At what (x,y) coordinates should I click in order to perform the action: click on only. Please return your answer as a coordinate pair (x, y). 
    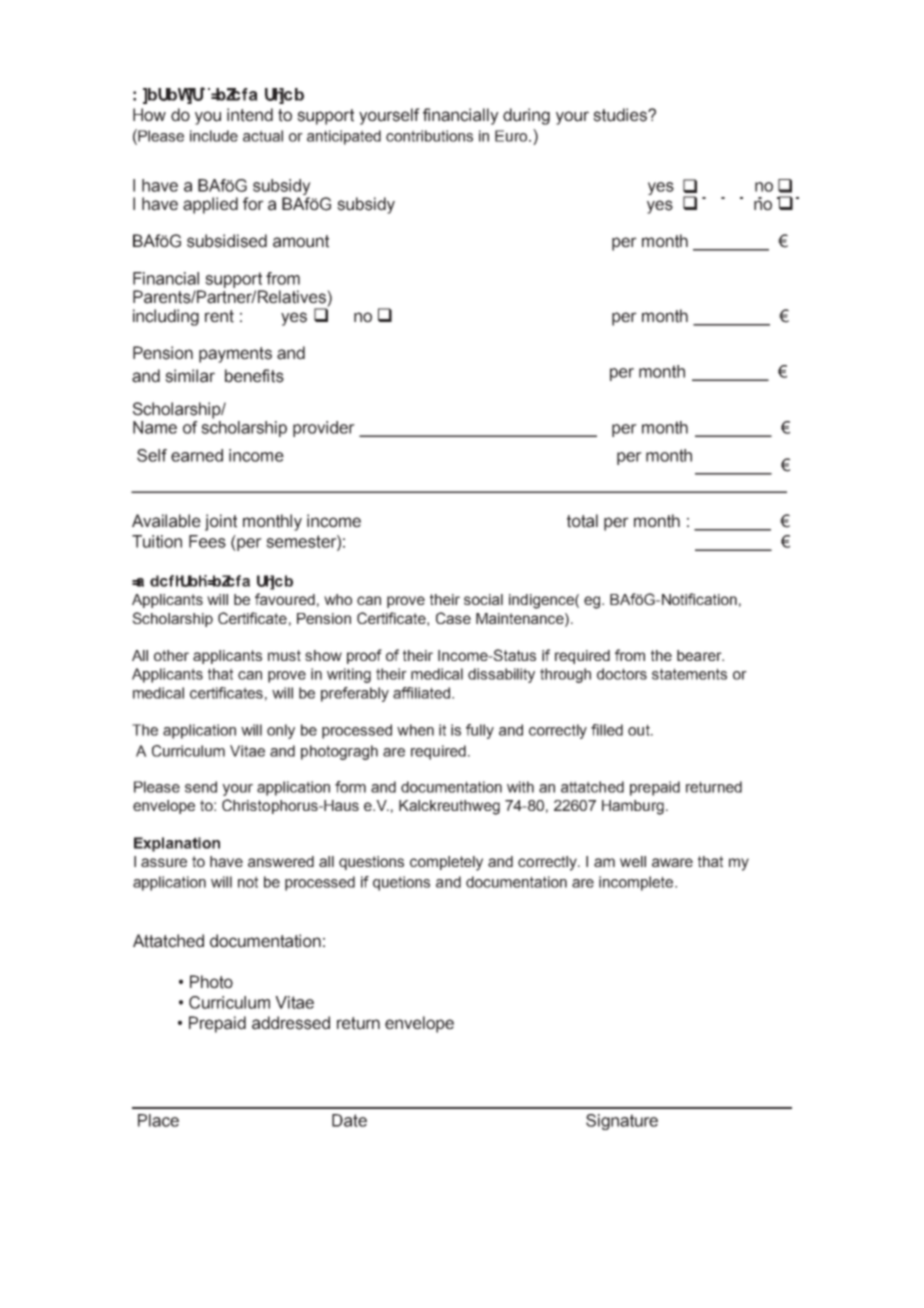
    Looking at the image, I should click on (281, 731).
